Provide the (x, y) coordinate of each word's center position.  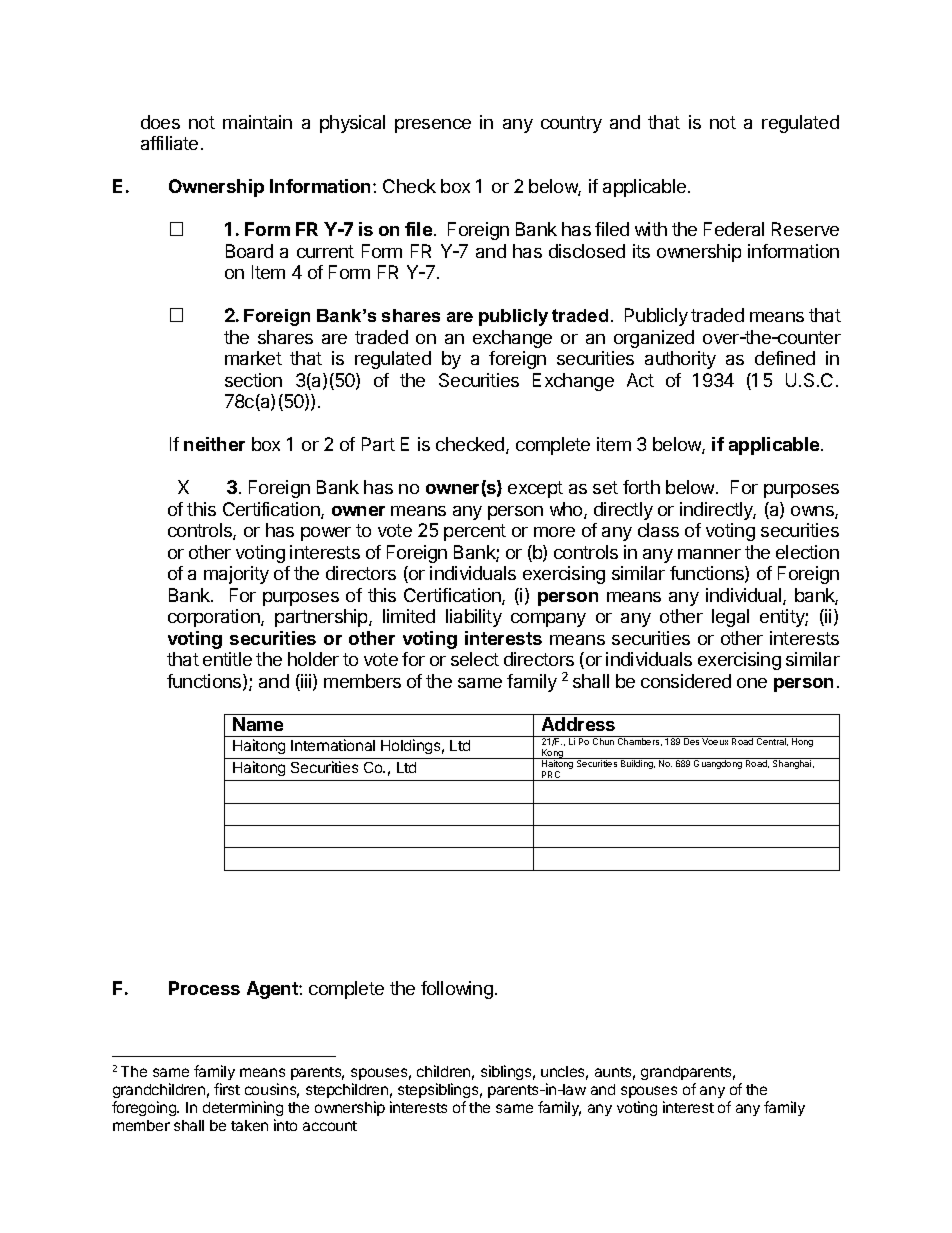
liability (474, 618)
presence (433, 126)
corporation (215, 618)
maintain (257, 122)
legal (730, 618)
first (227, 1089)
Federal (734, 229)
